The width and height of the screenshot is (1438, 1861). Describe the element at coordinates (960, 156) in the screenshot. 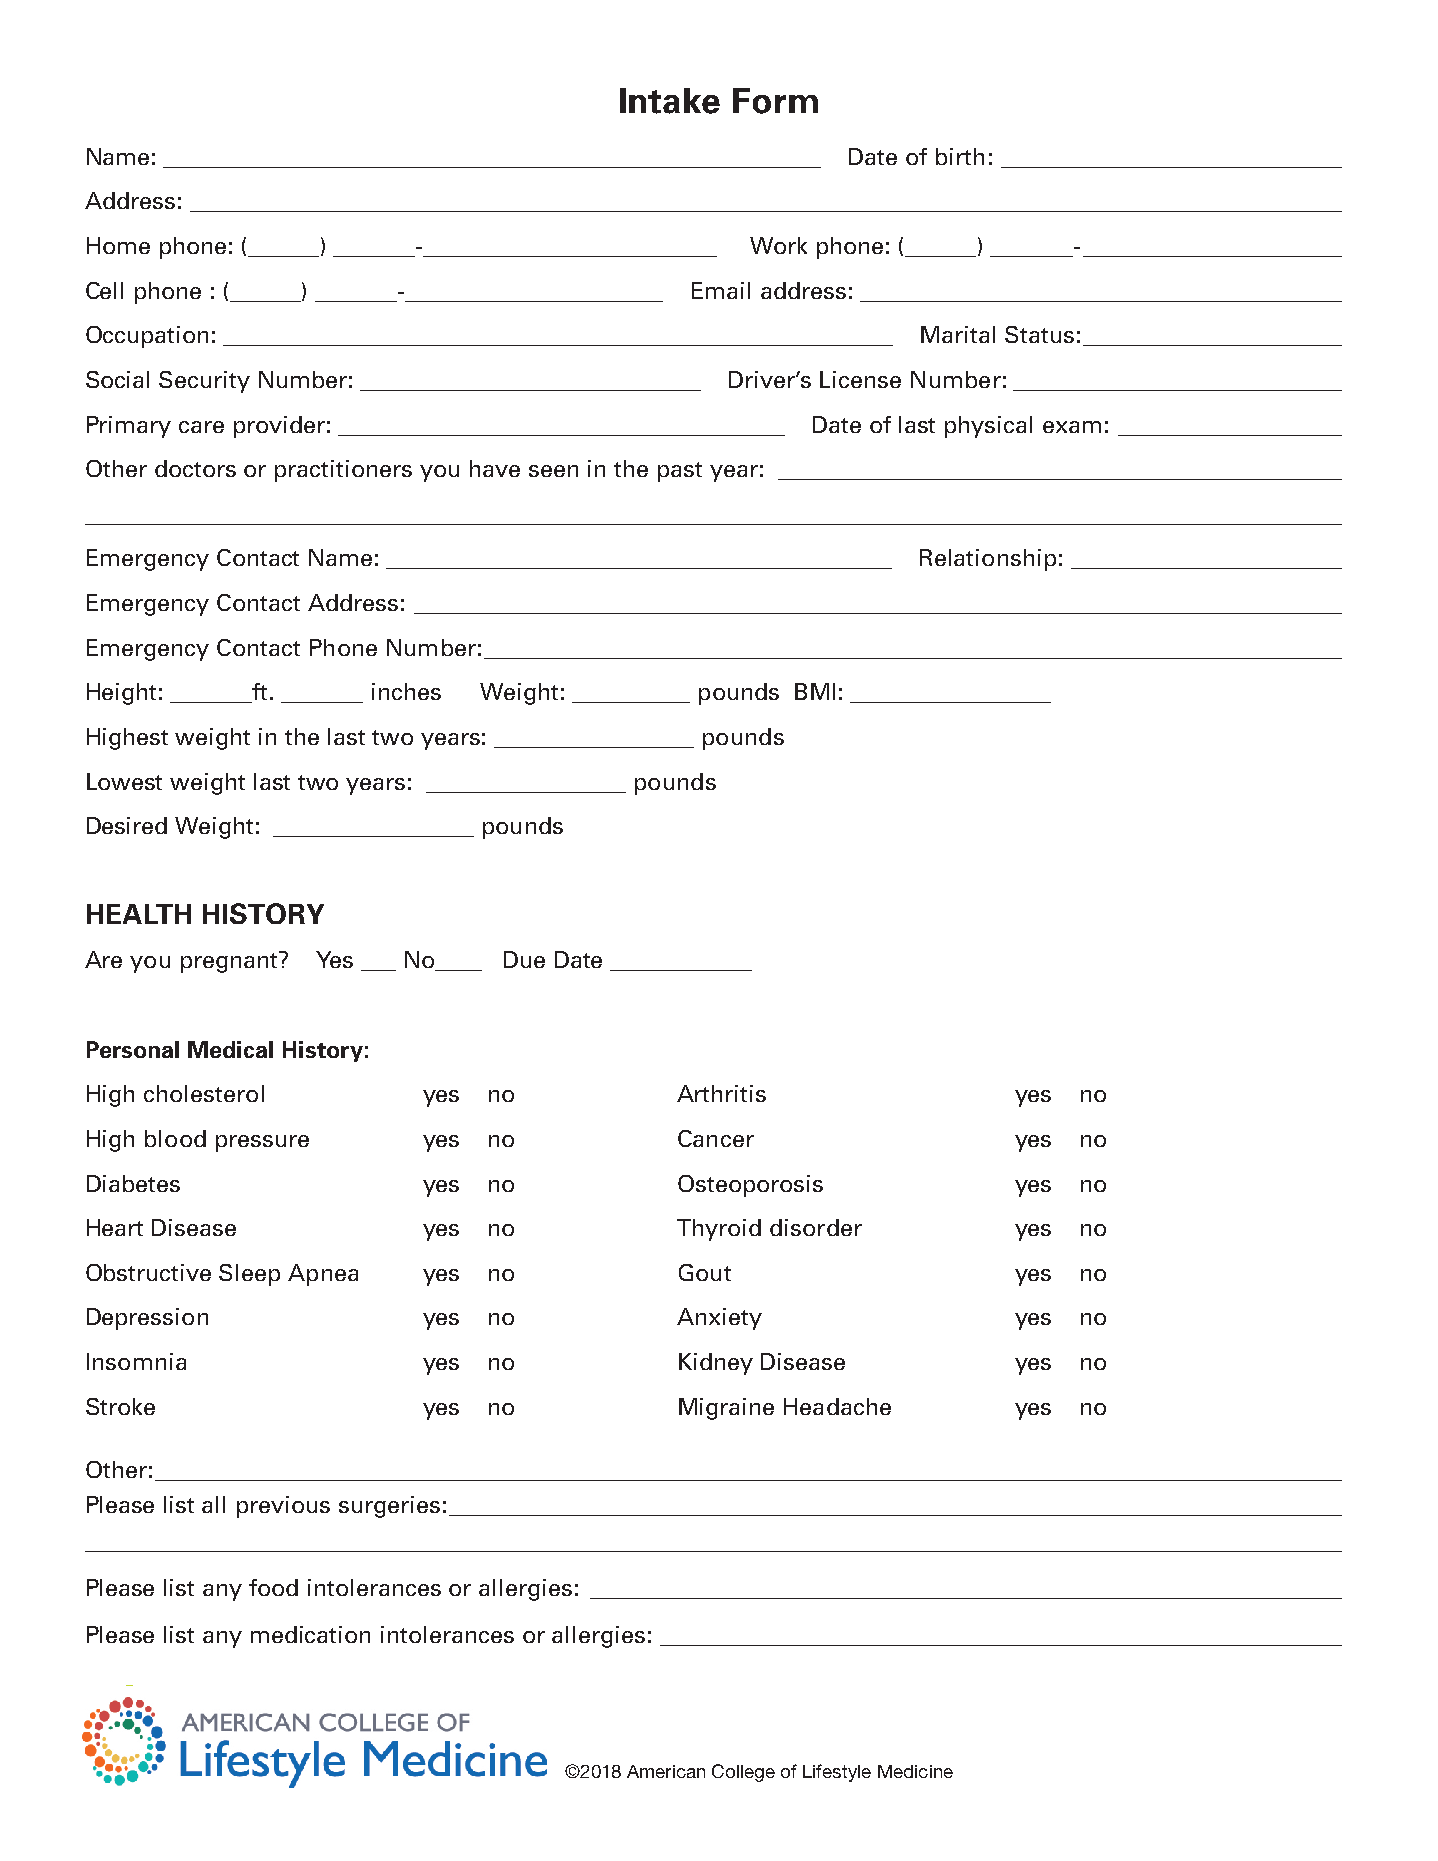

I see `birth` at that location.
